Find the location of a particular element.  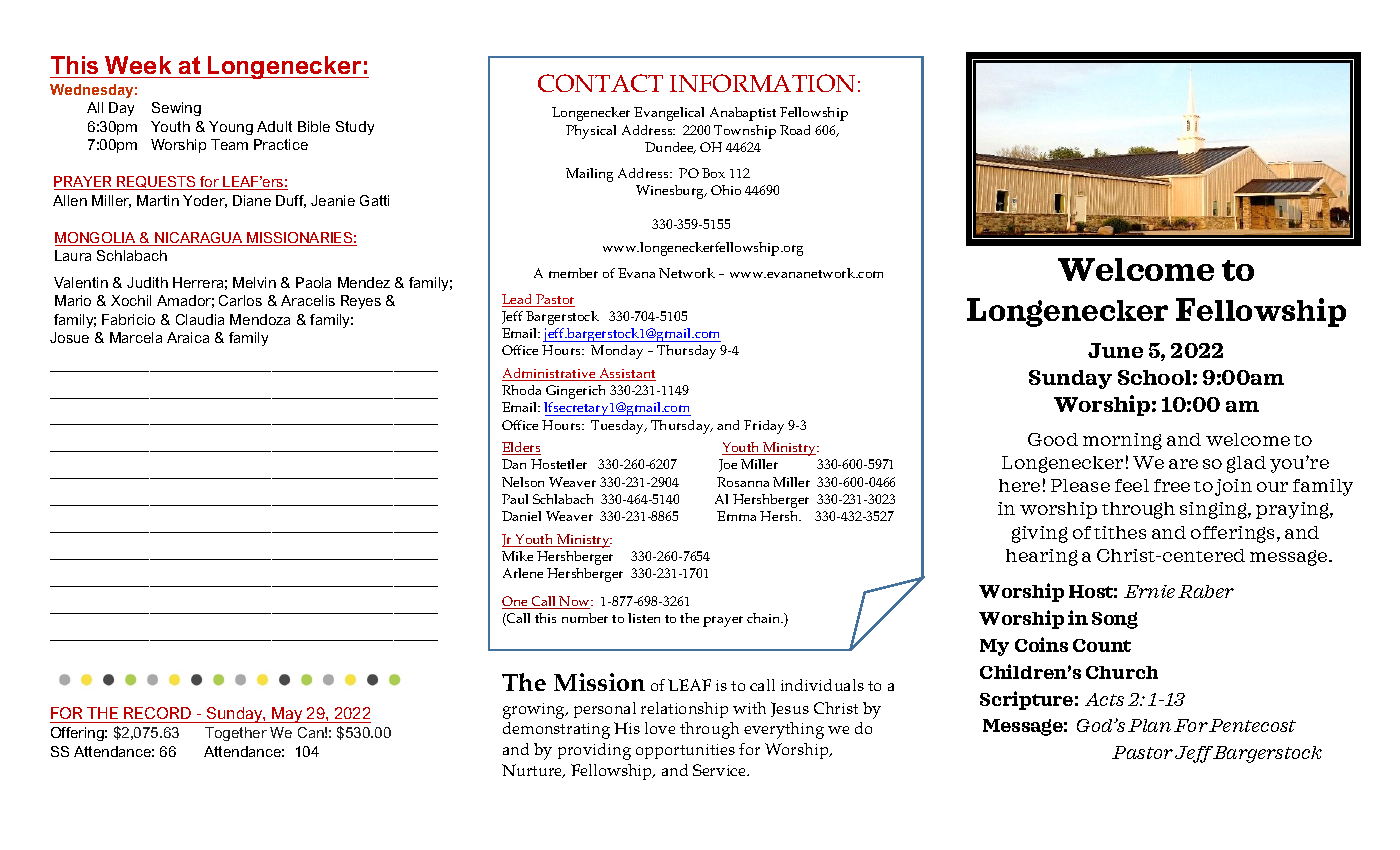

Together is located at coordinates (236, 734).
